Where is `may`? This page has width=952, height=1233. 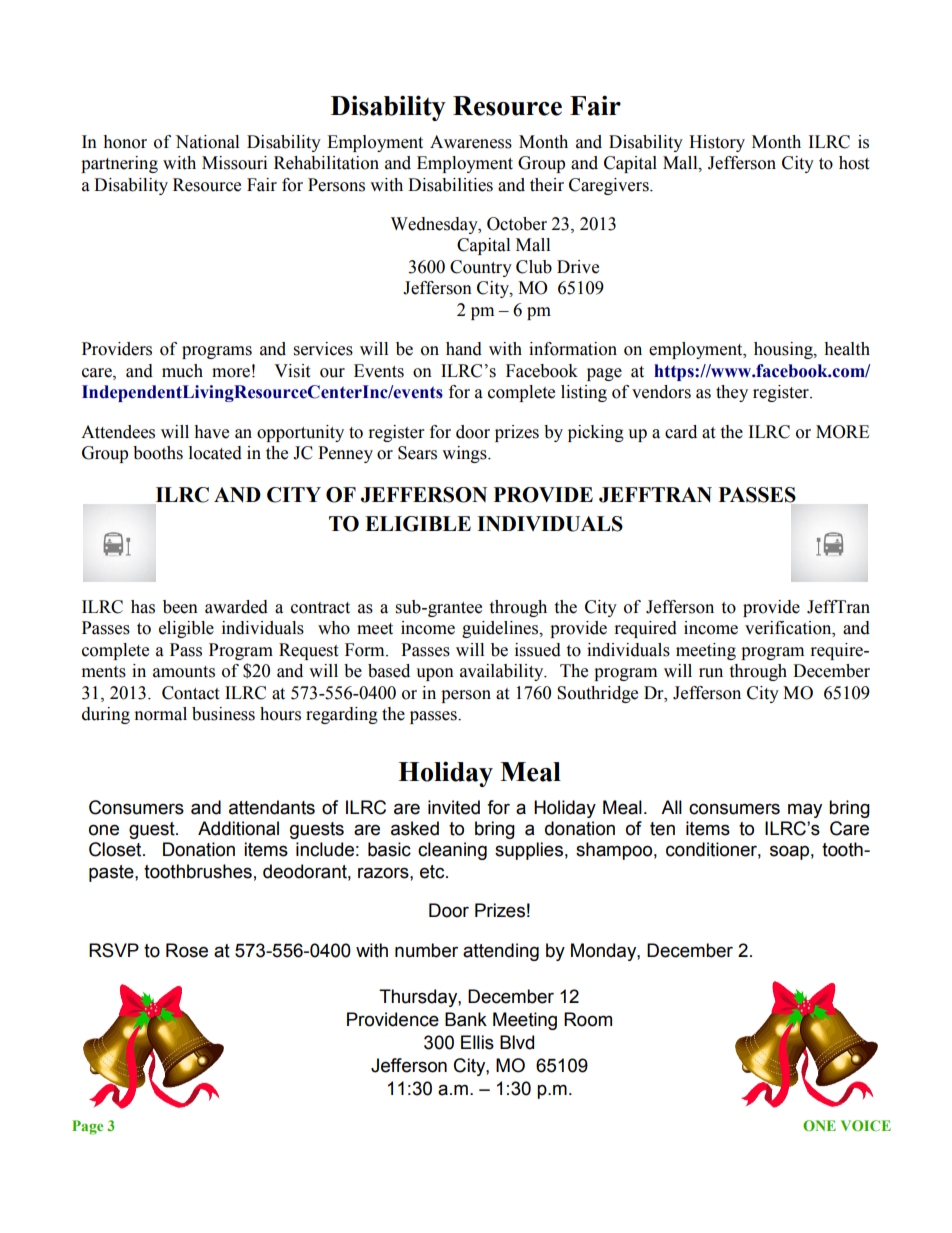 may is located at coordinates (805, 810).
